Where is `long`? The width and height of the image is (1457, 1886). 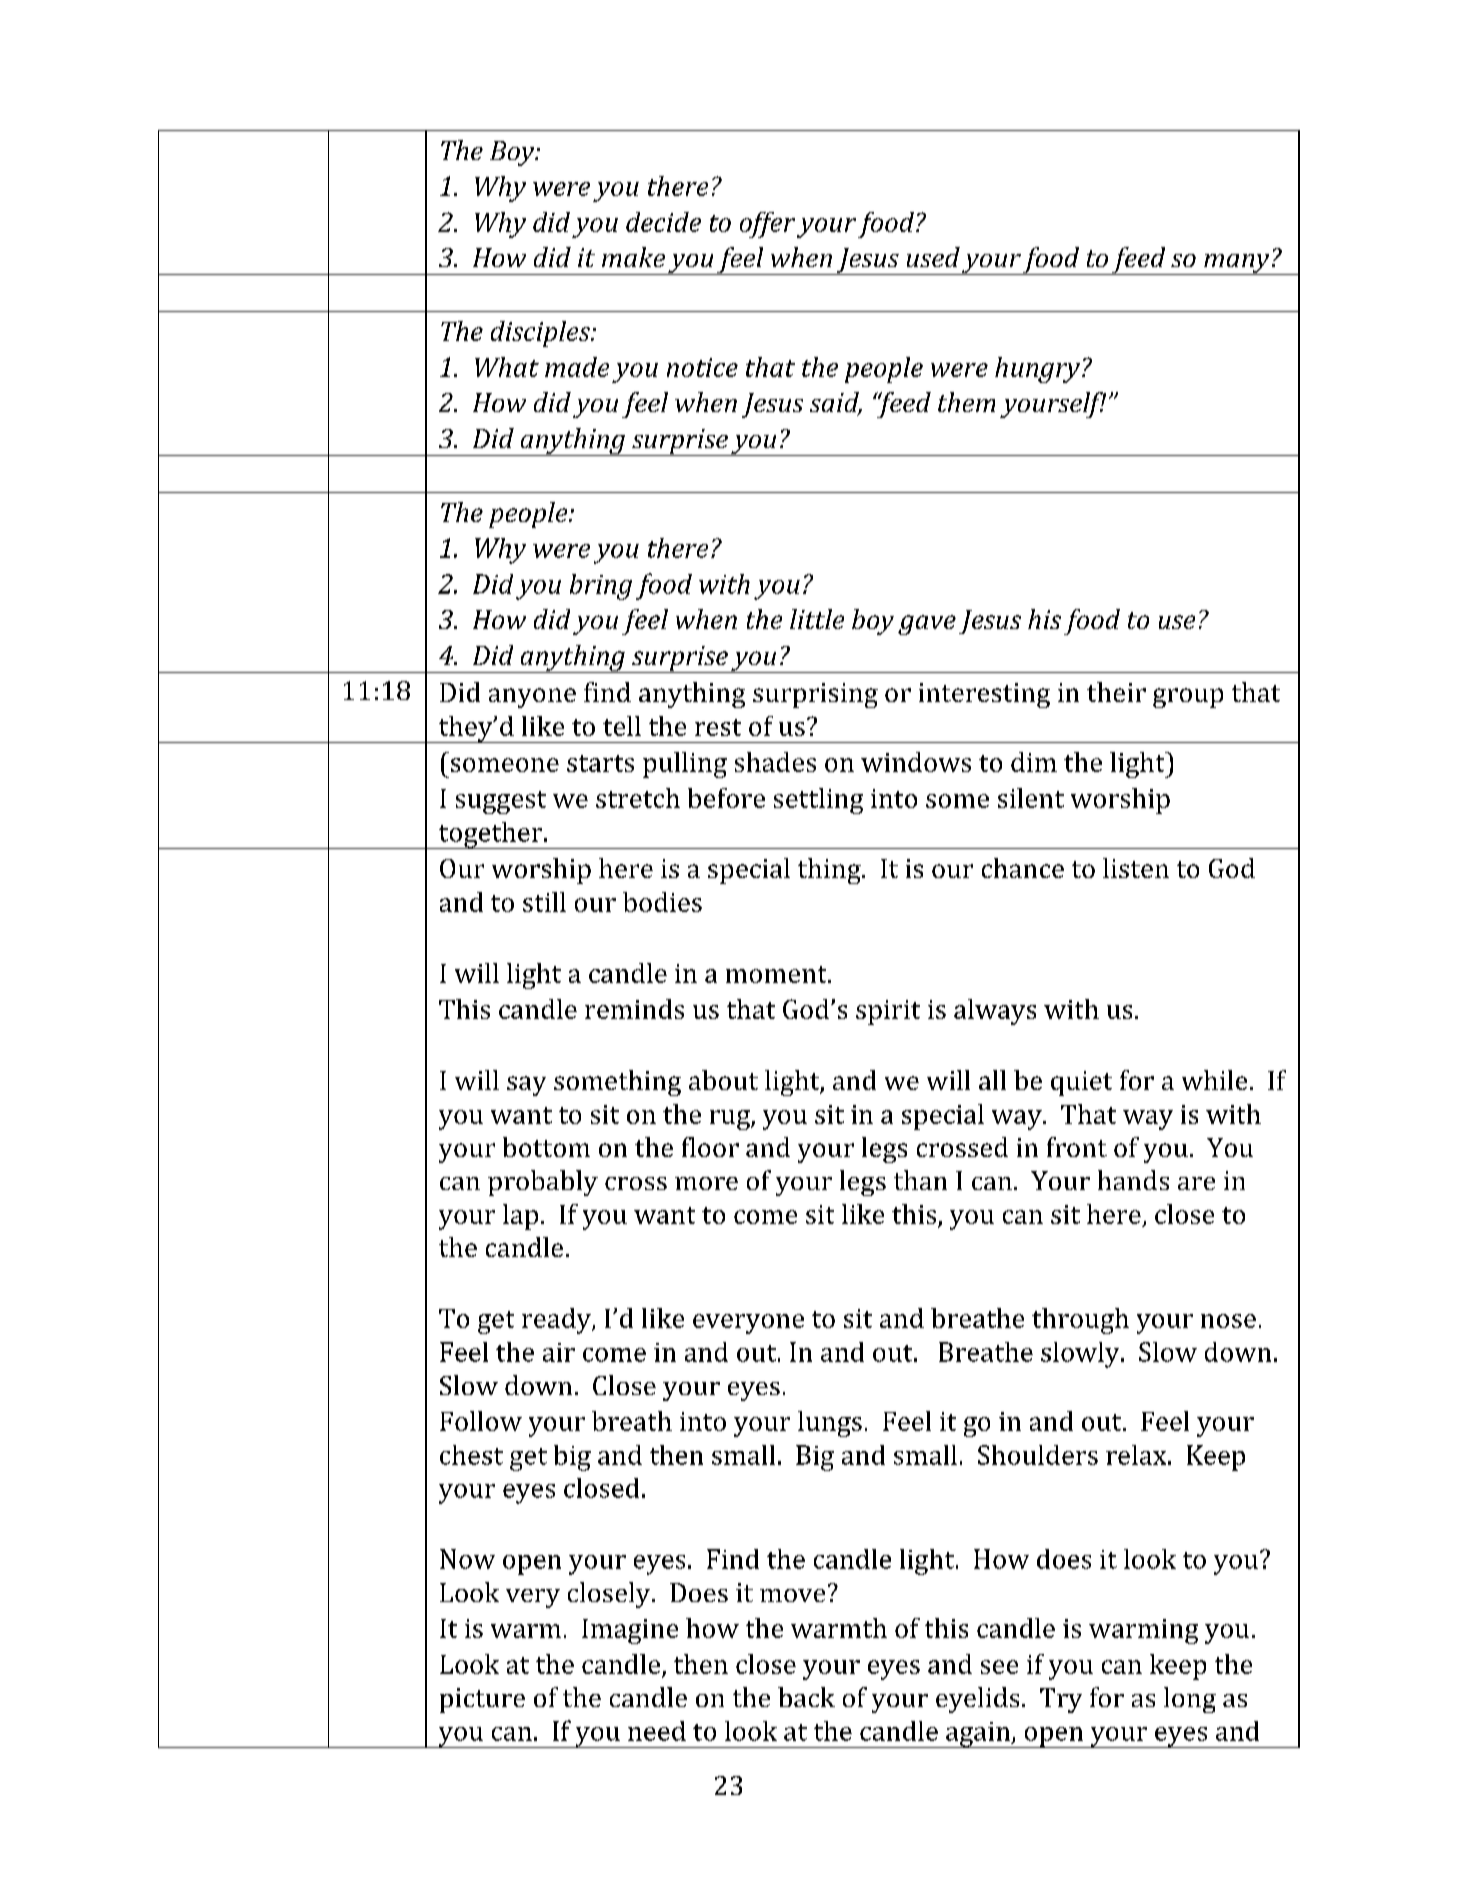
long is located at coordinates (1190, 1700).
